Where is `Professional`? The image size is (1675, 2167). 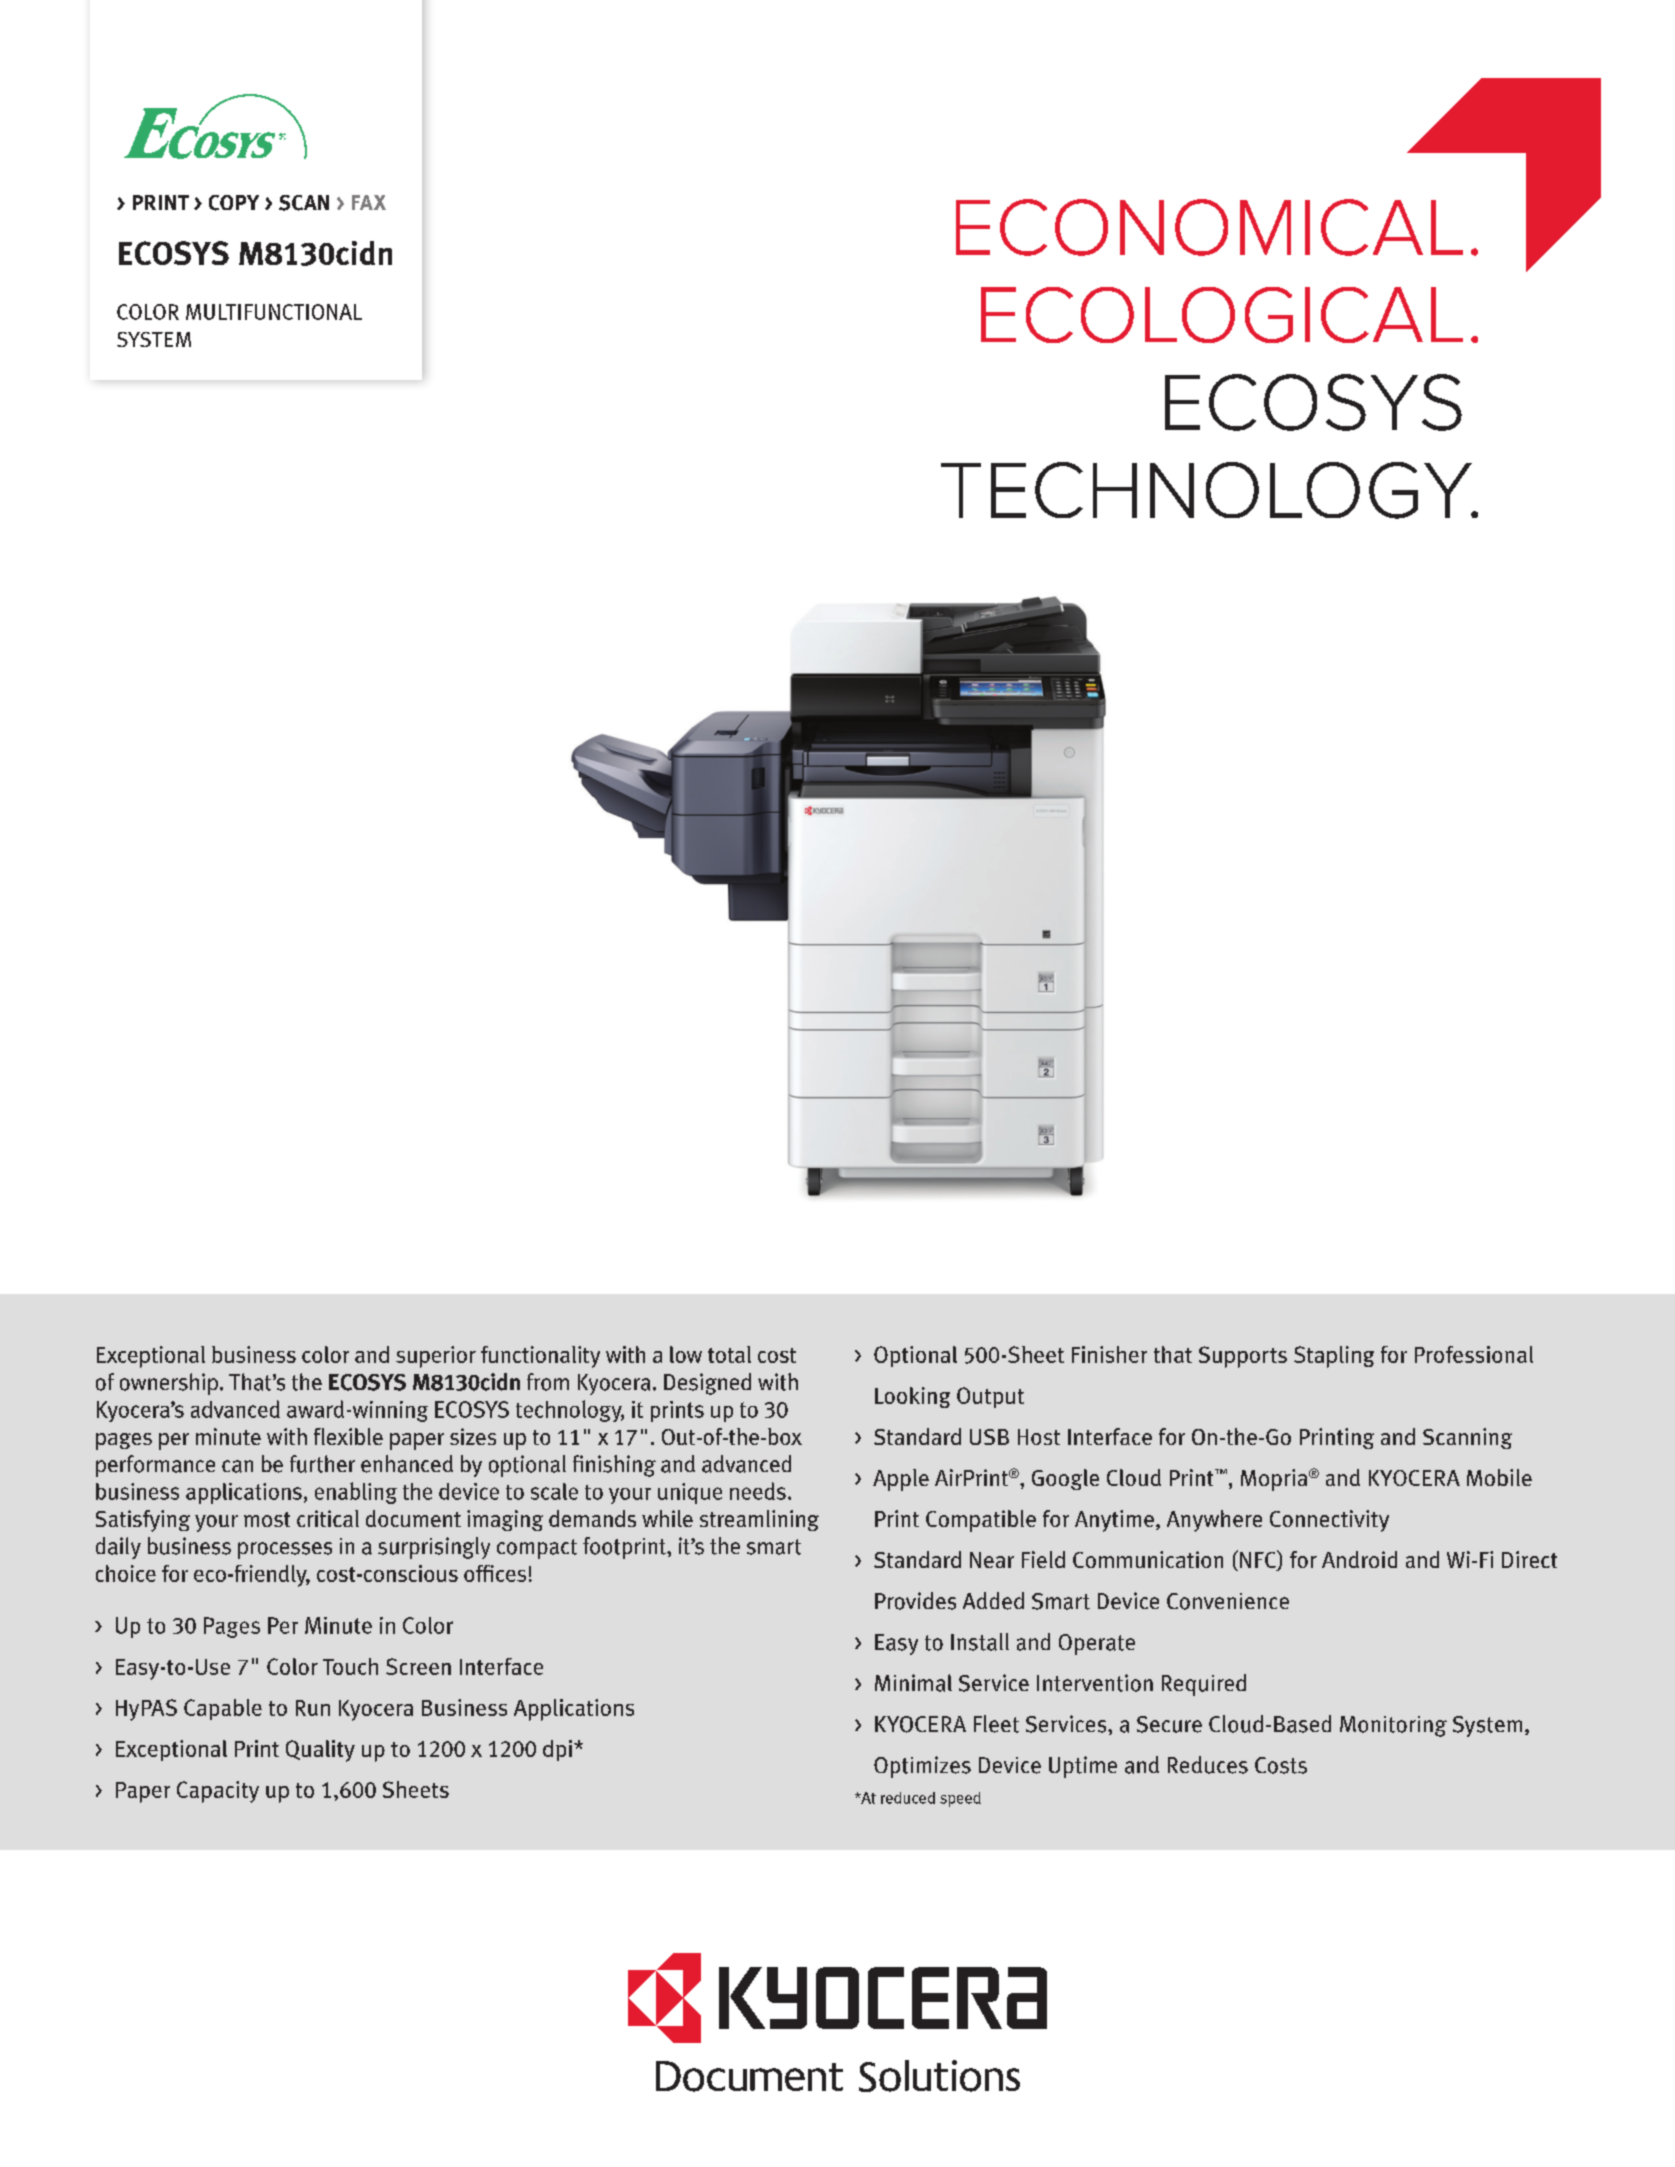
Professional is located at coordinates (1474, 1354).
